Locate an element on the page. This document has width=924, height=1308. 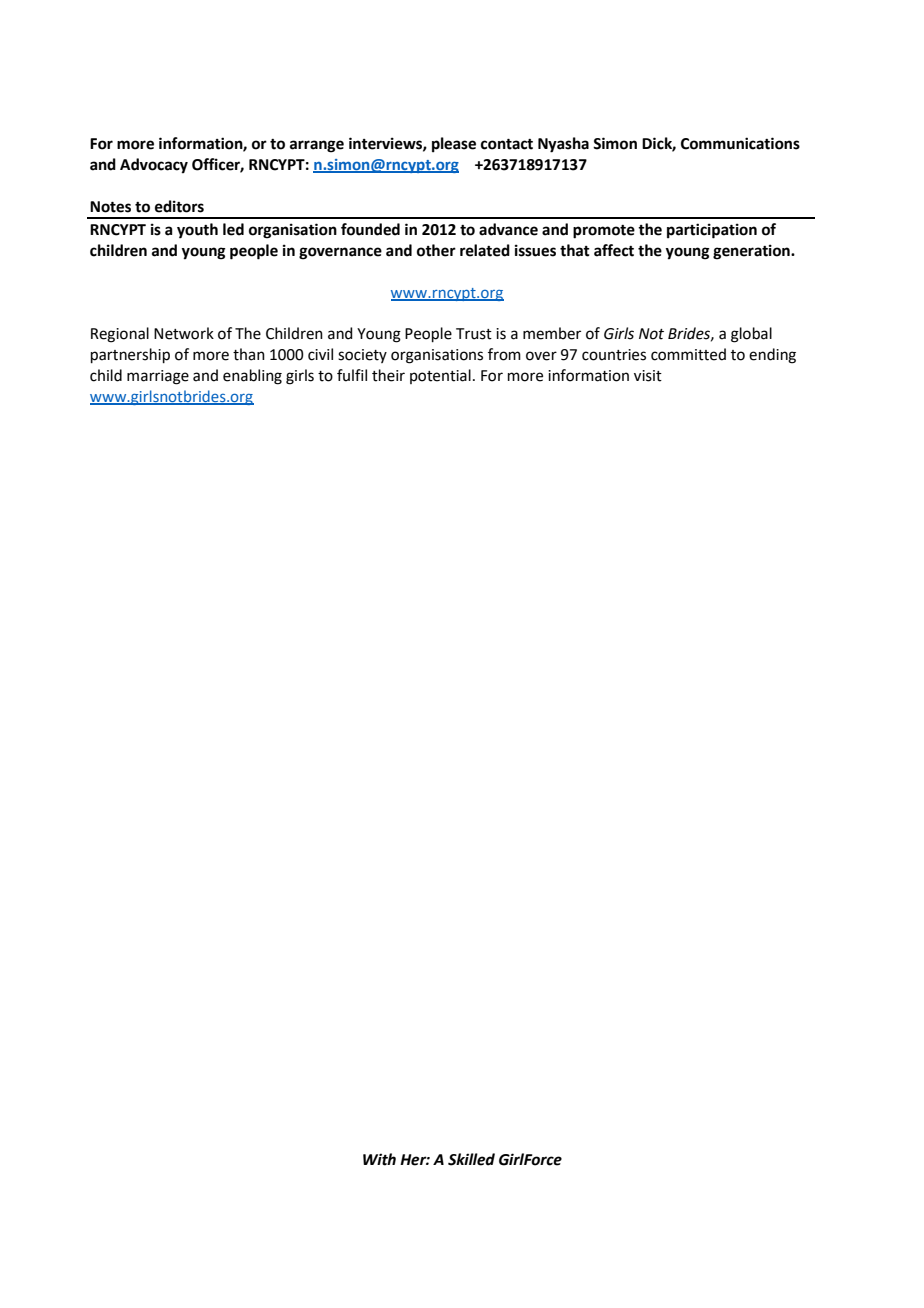
Skilled is located at coordinates (471, 1159).
